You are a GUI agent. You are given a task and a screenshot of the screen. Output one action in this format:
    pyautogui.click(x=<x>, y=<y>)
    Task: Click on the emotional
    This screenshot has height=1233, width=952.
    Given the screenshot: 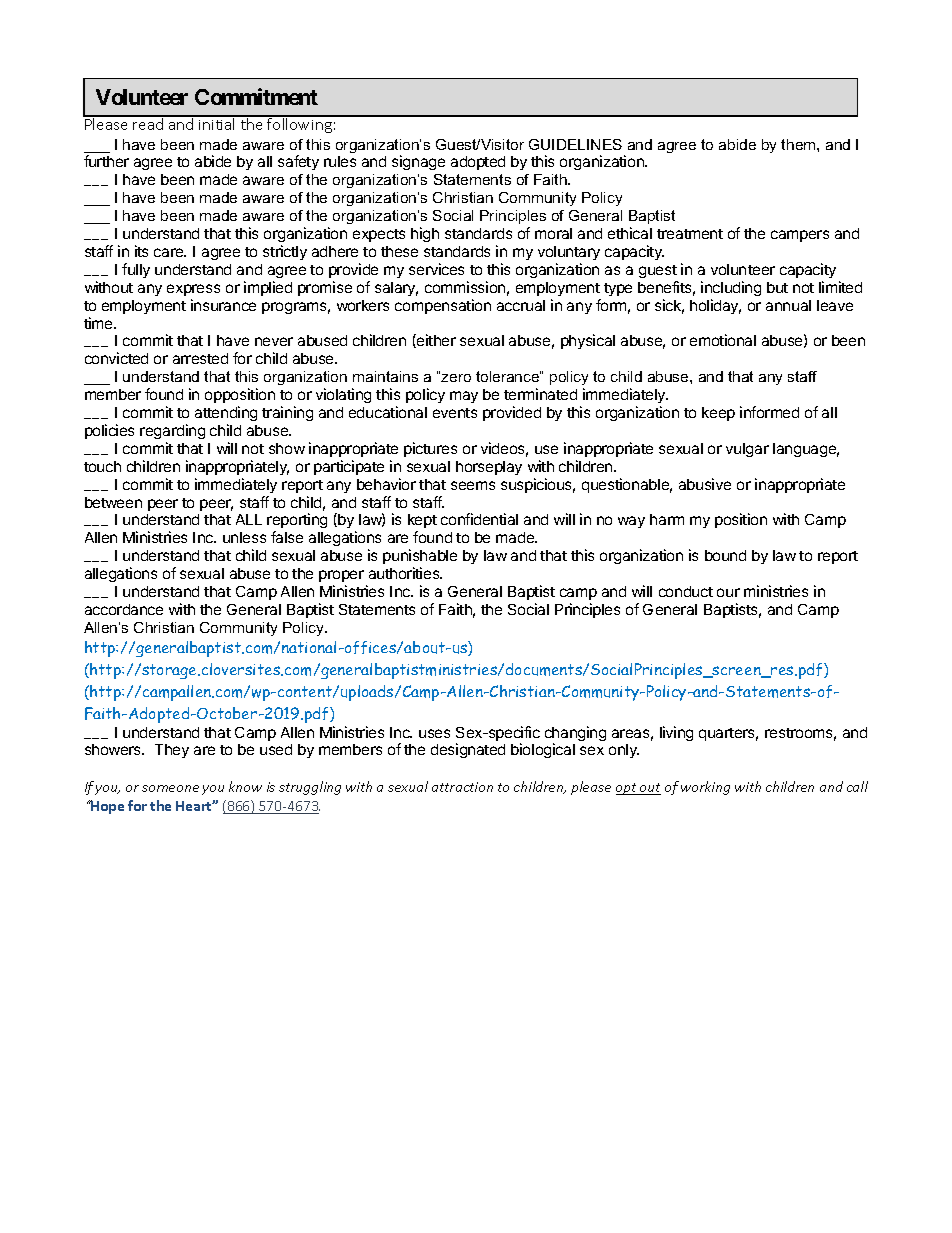 What is the action you would take?
    pyautogui.click(x=723, y=340)
